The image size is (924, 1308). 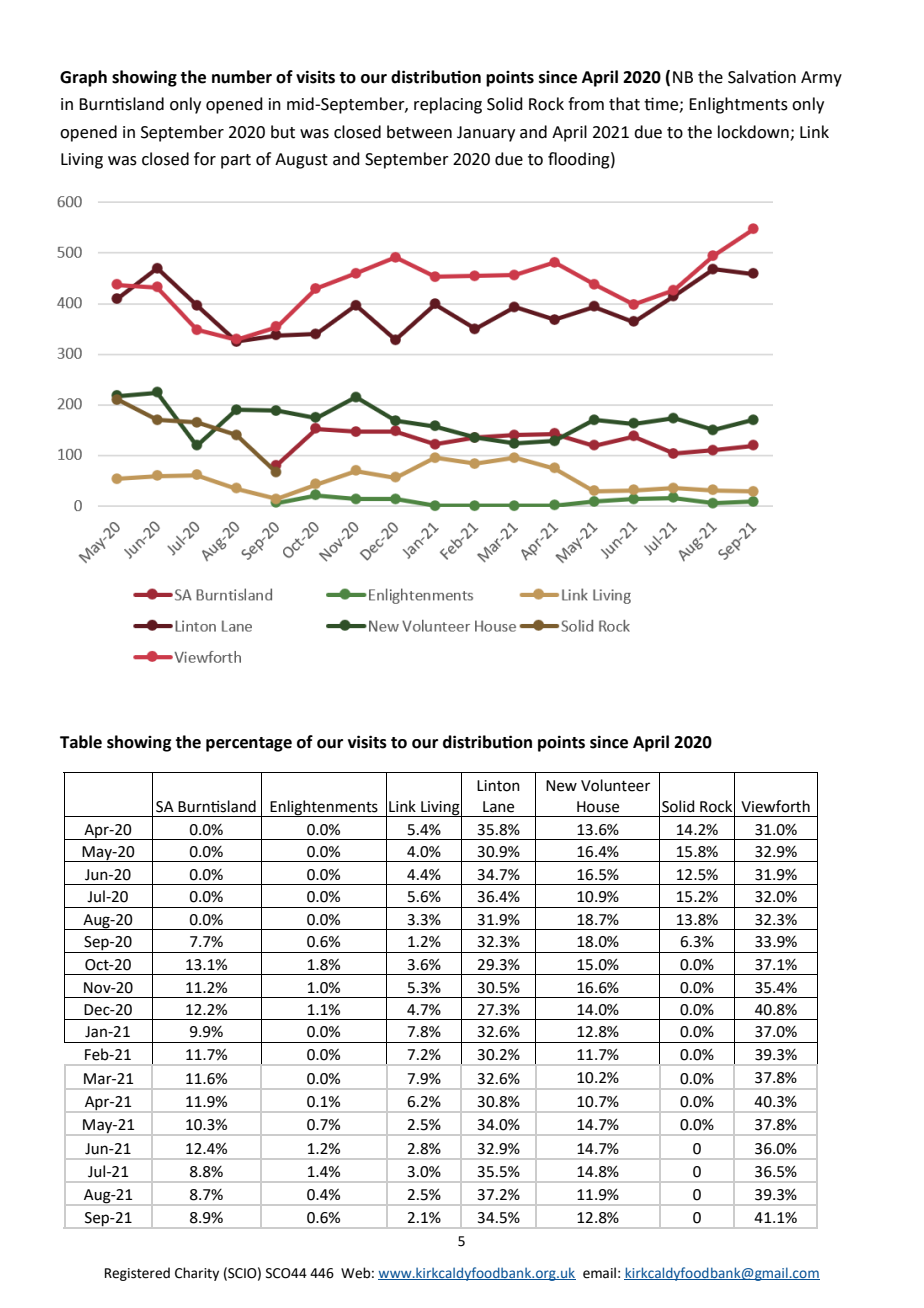 I want to click on Linton, so click(x=498, y=786).
